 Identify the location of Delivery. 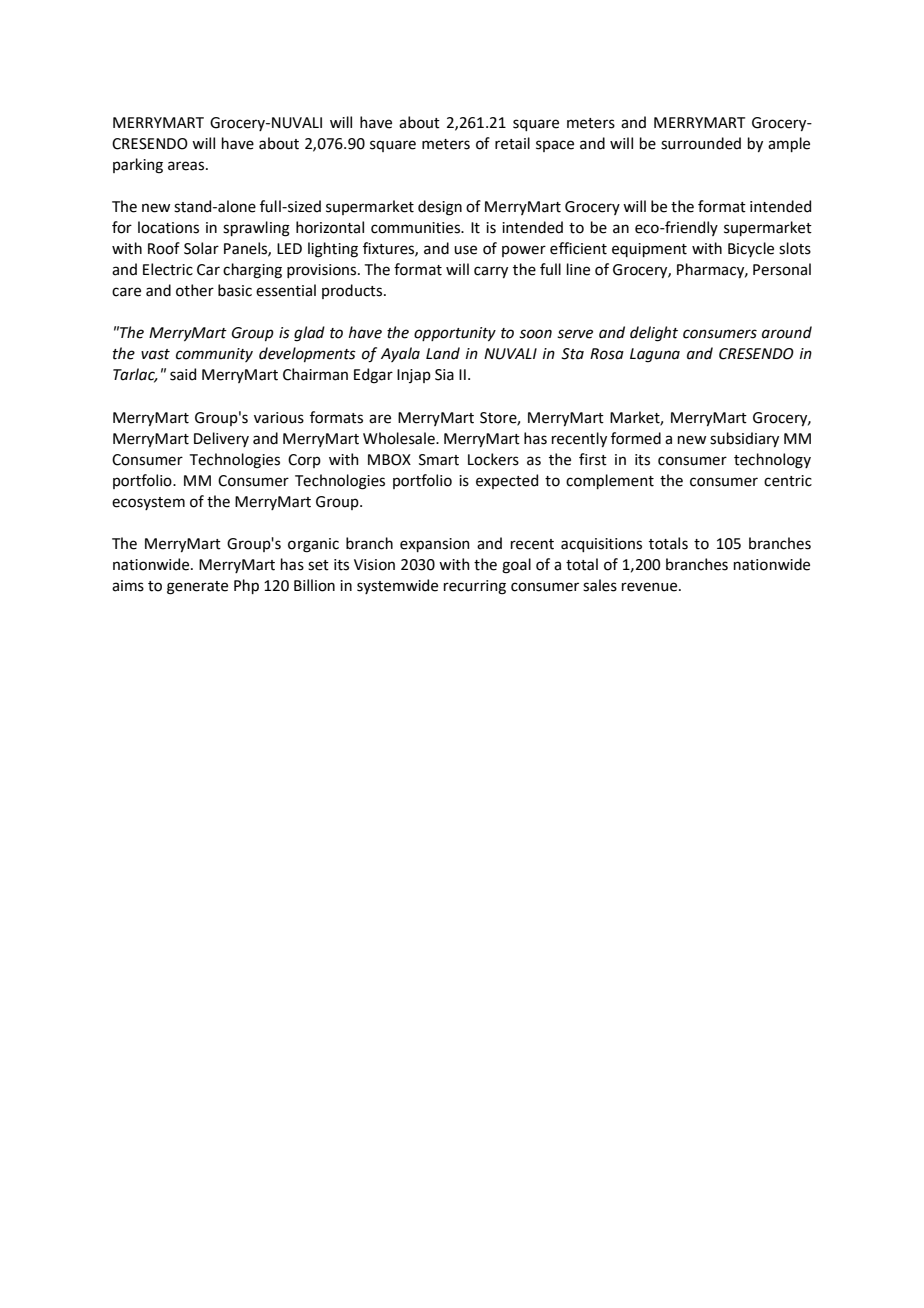
(221, 439).
